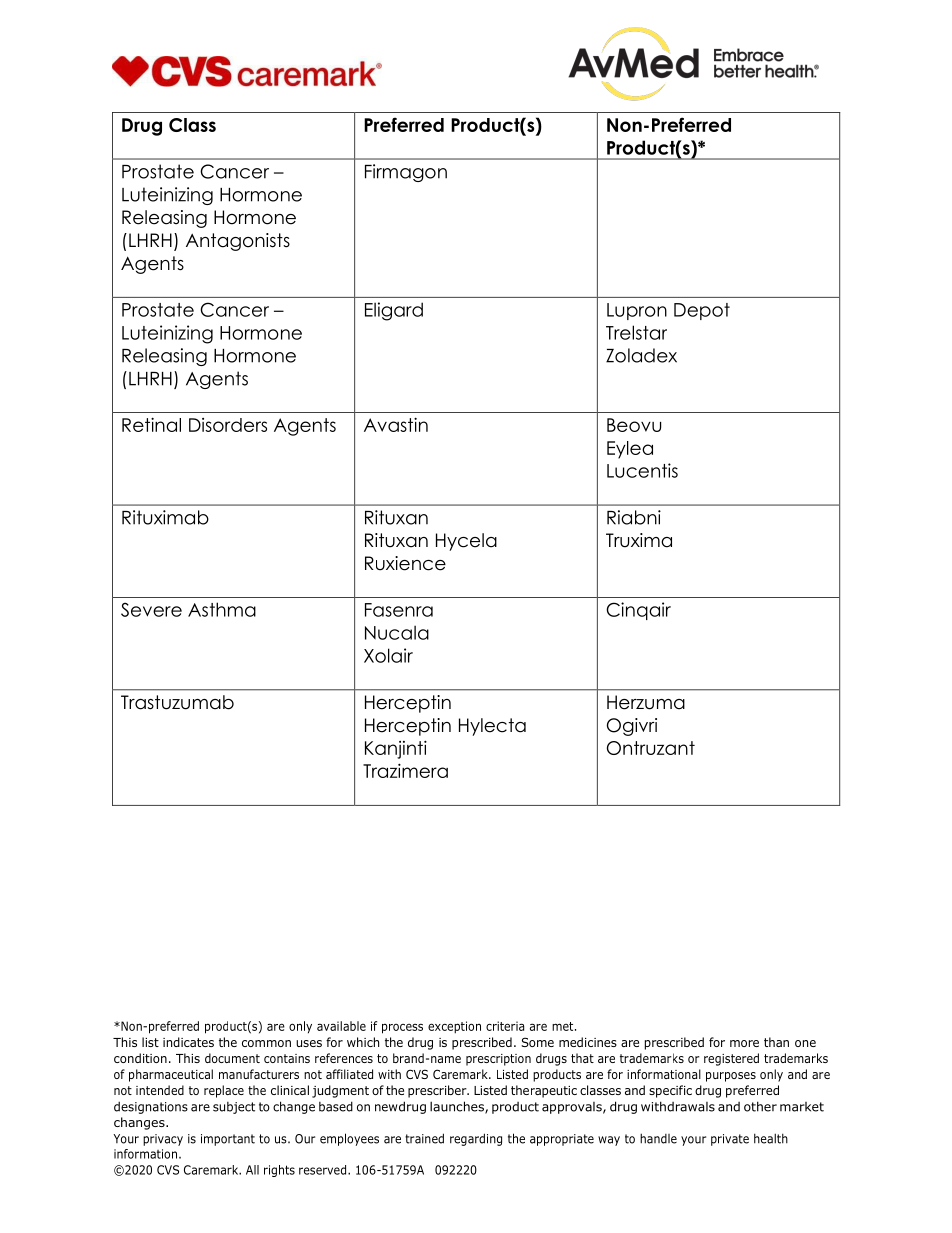  I want to click on Asthma, so click(222, 609).
